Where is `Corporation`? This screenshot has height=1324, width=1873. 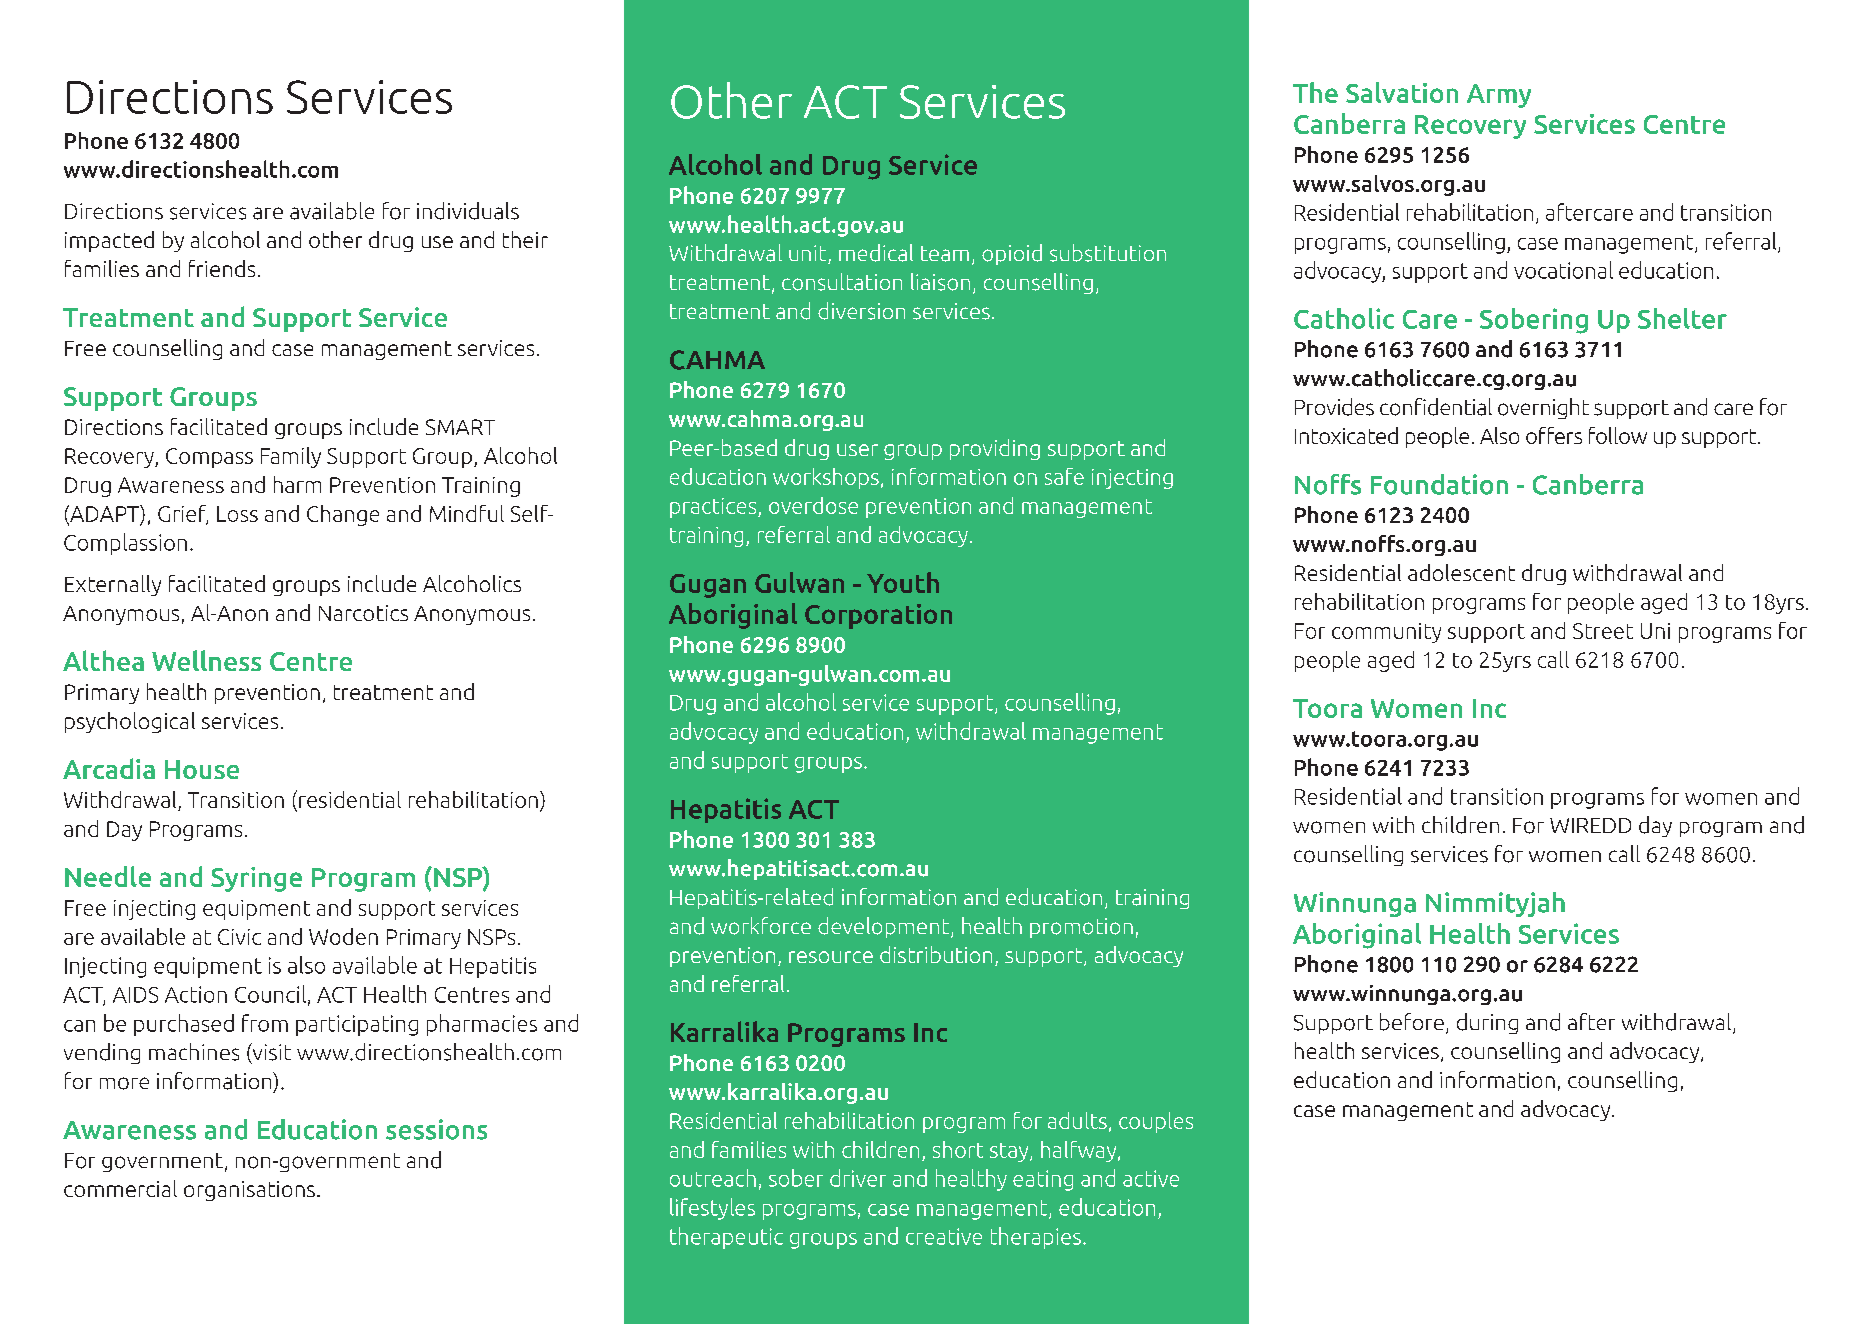 Corporation is located at coordinates (878, 616).
